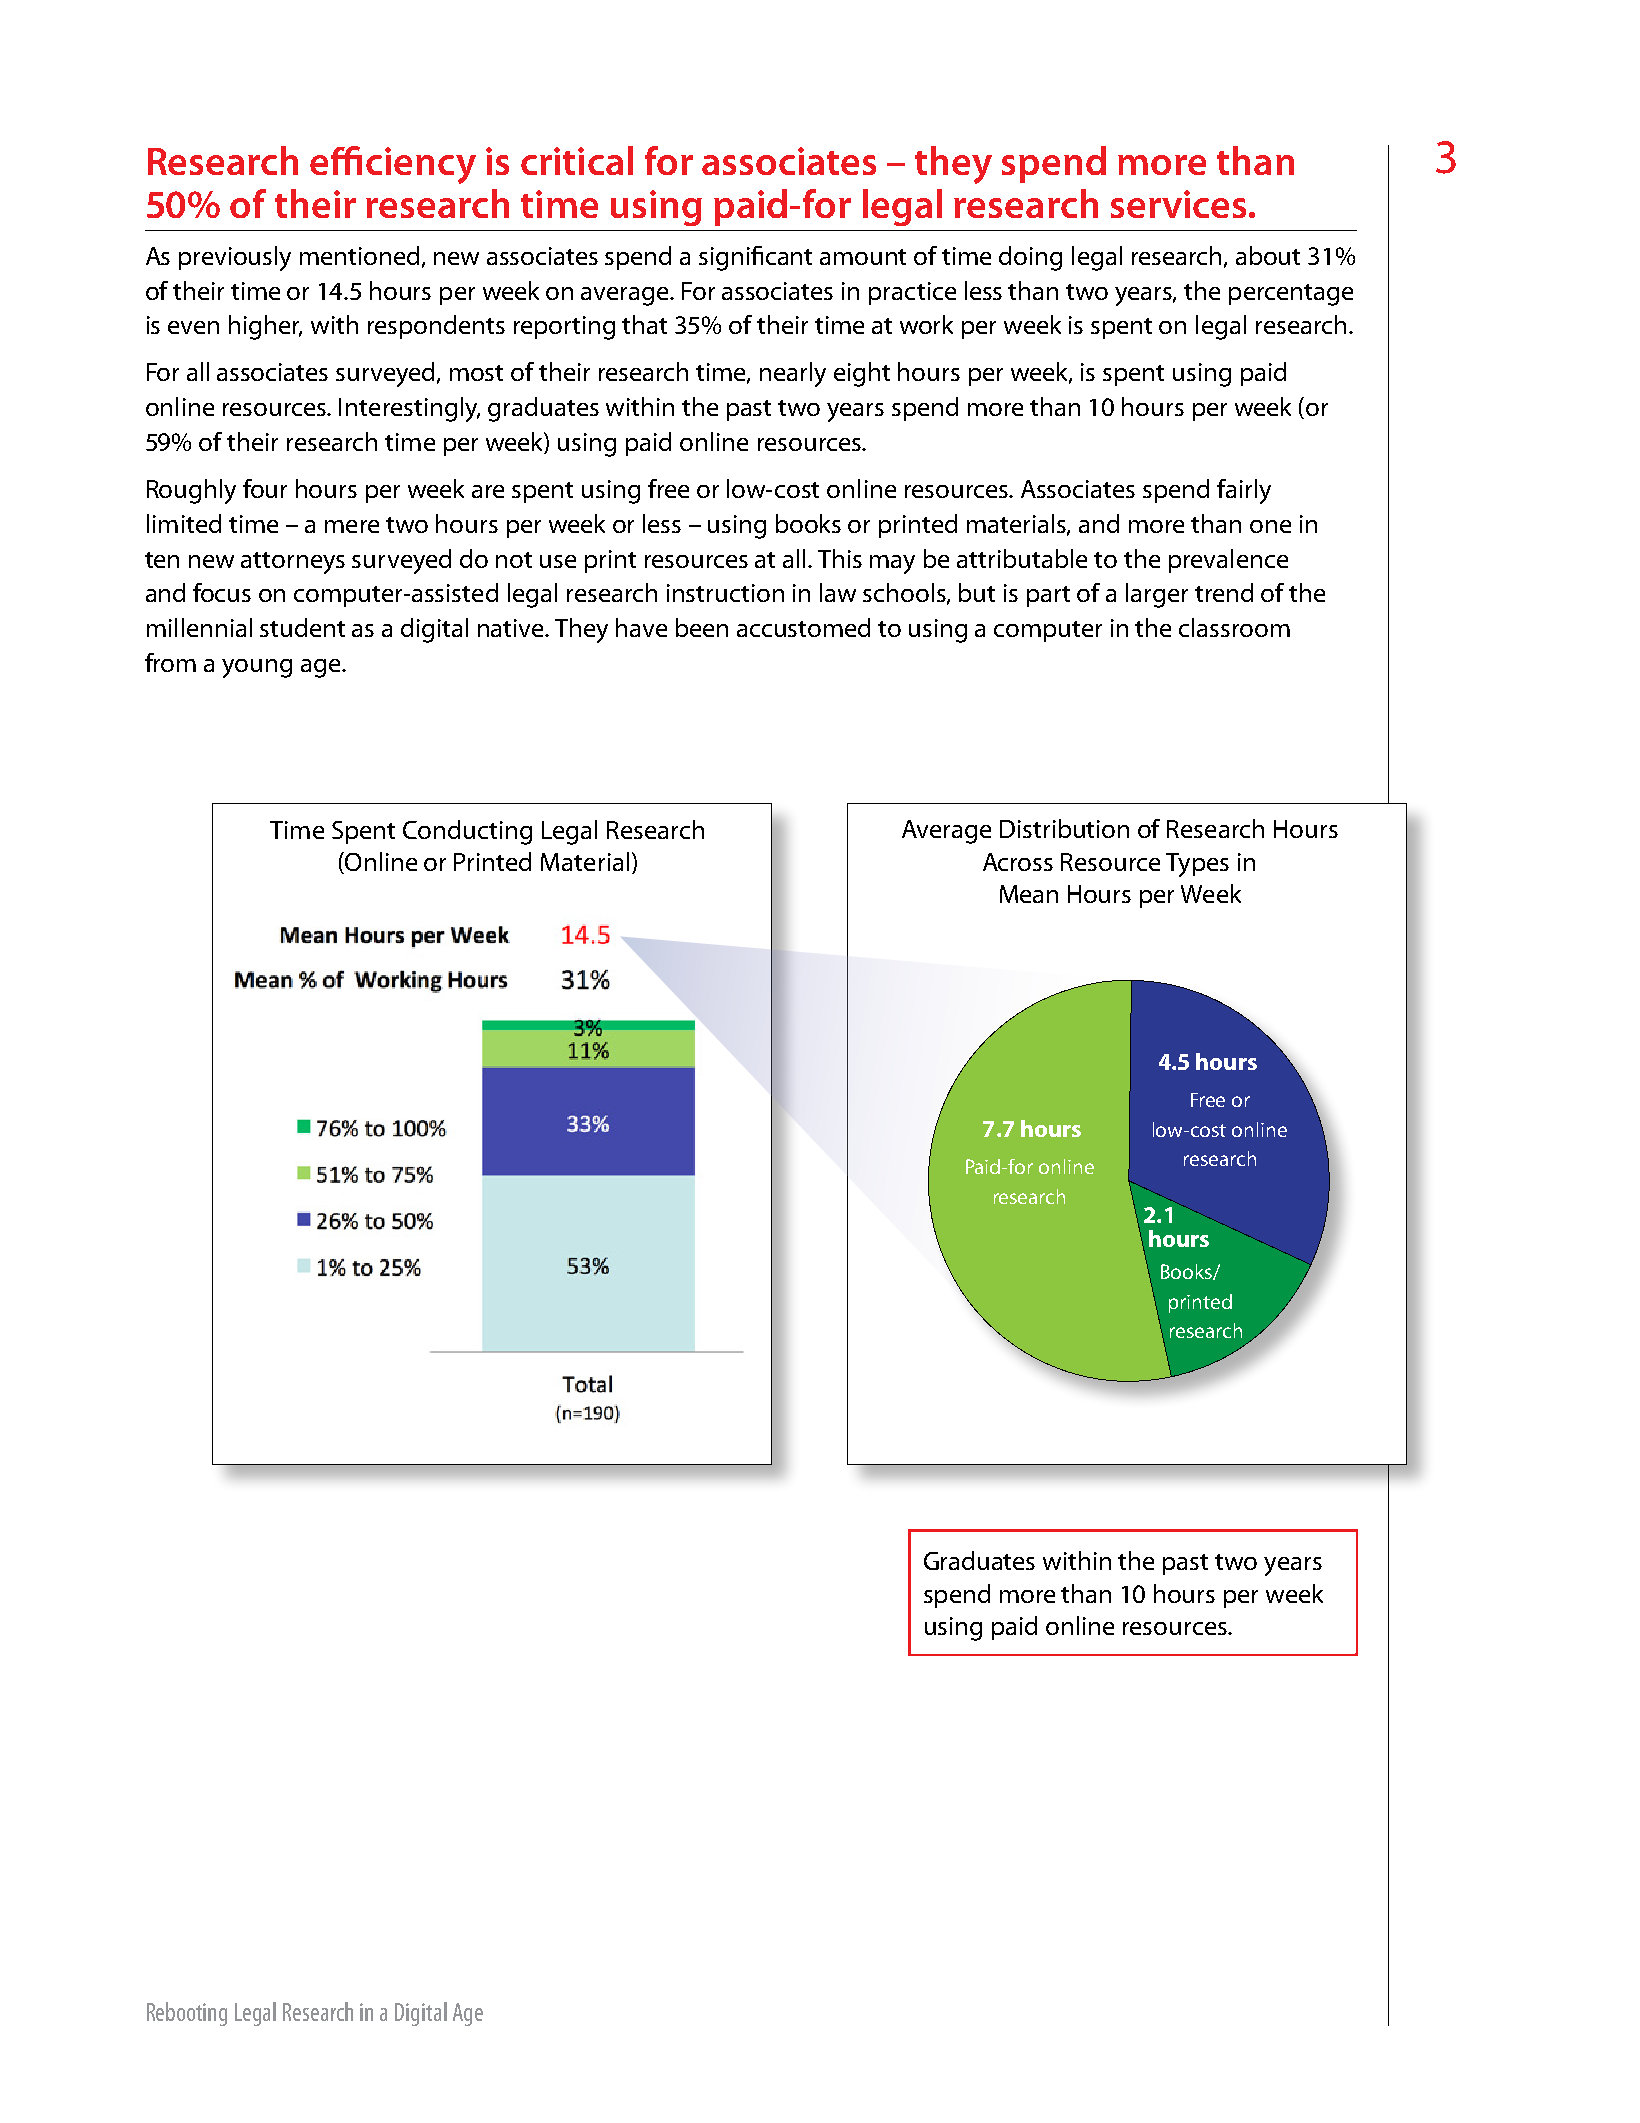 The image size is (1640, 2123). Describe the element at coordinates (803, 627) in the page. I see `accustomed` at that location.
